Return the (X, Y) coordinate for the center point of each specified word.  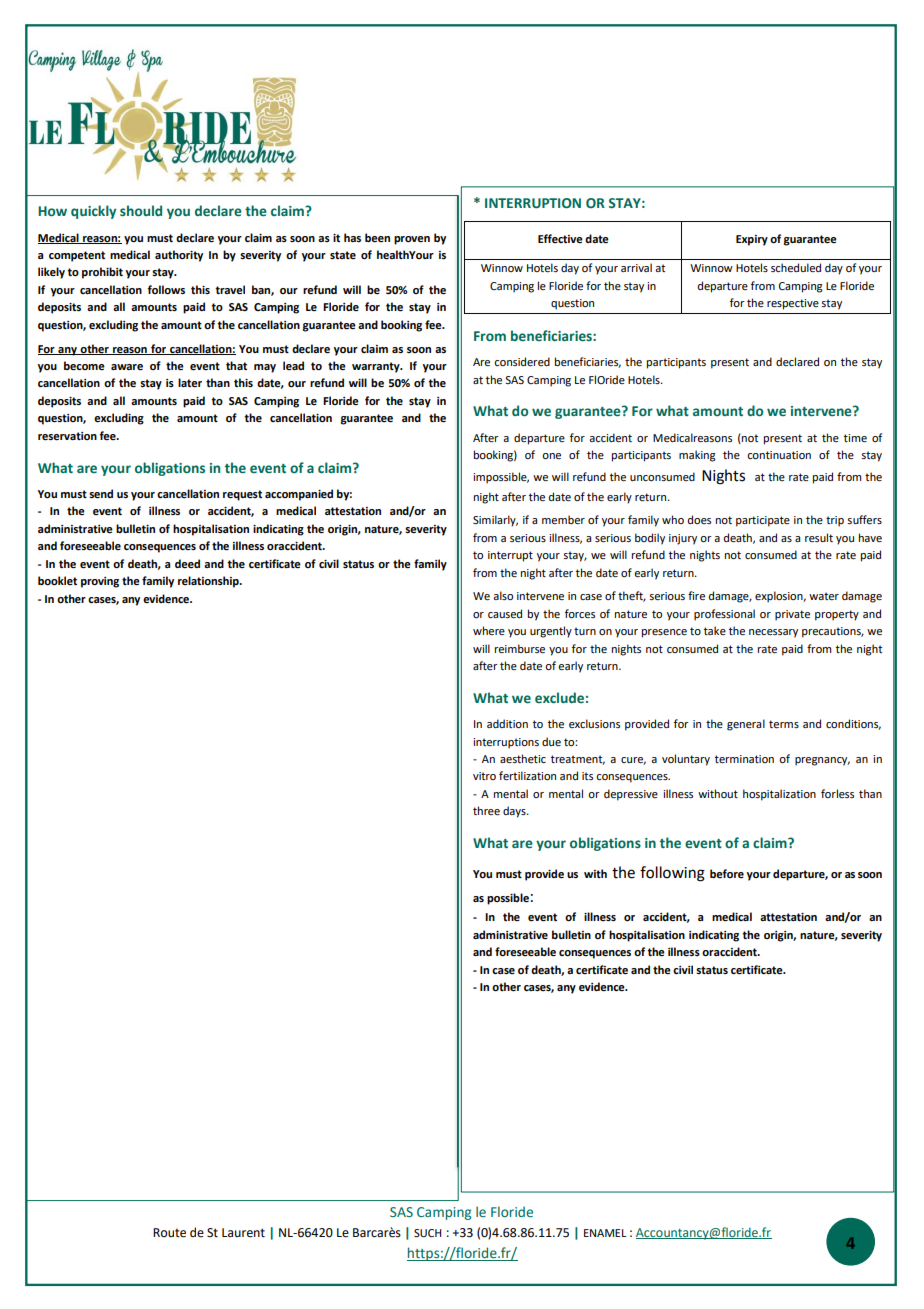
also (503, 595)
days (515, 812)
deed (187, 563)
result (819, 537)
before (727, 873)
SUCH (427, 1233)
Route (169, 1233)
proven (412, 240)
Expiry (752, 240)
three (486, 810)
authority (179, 256)
